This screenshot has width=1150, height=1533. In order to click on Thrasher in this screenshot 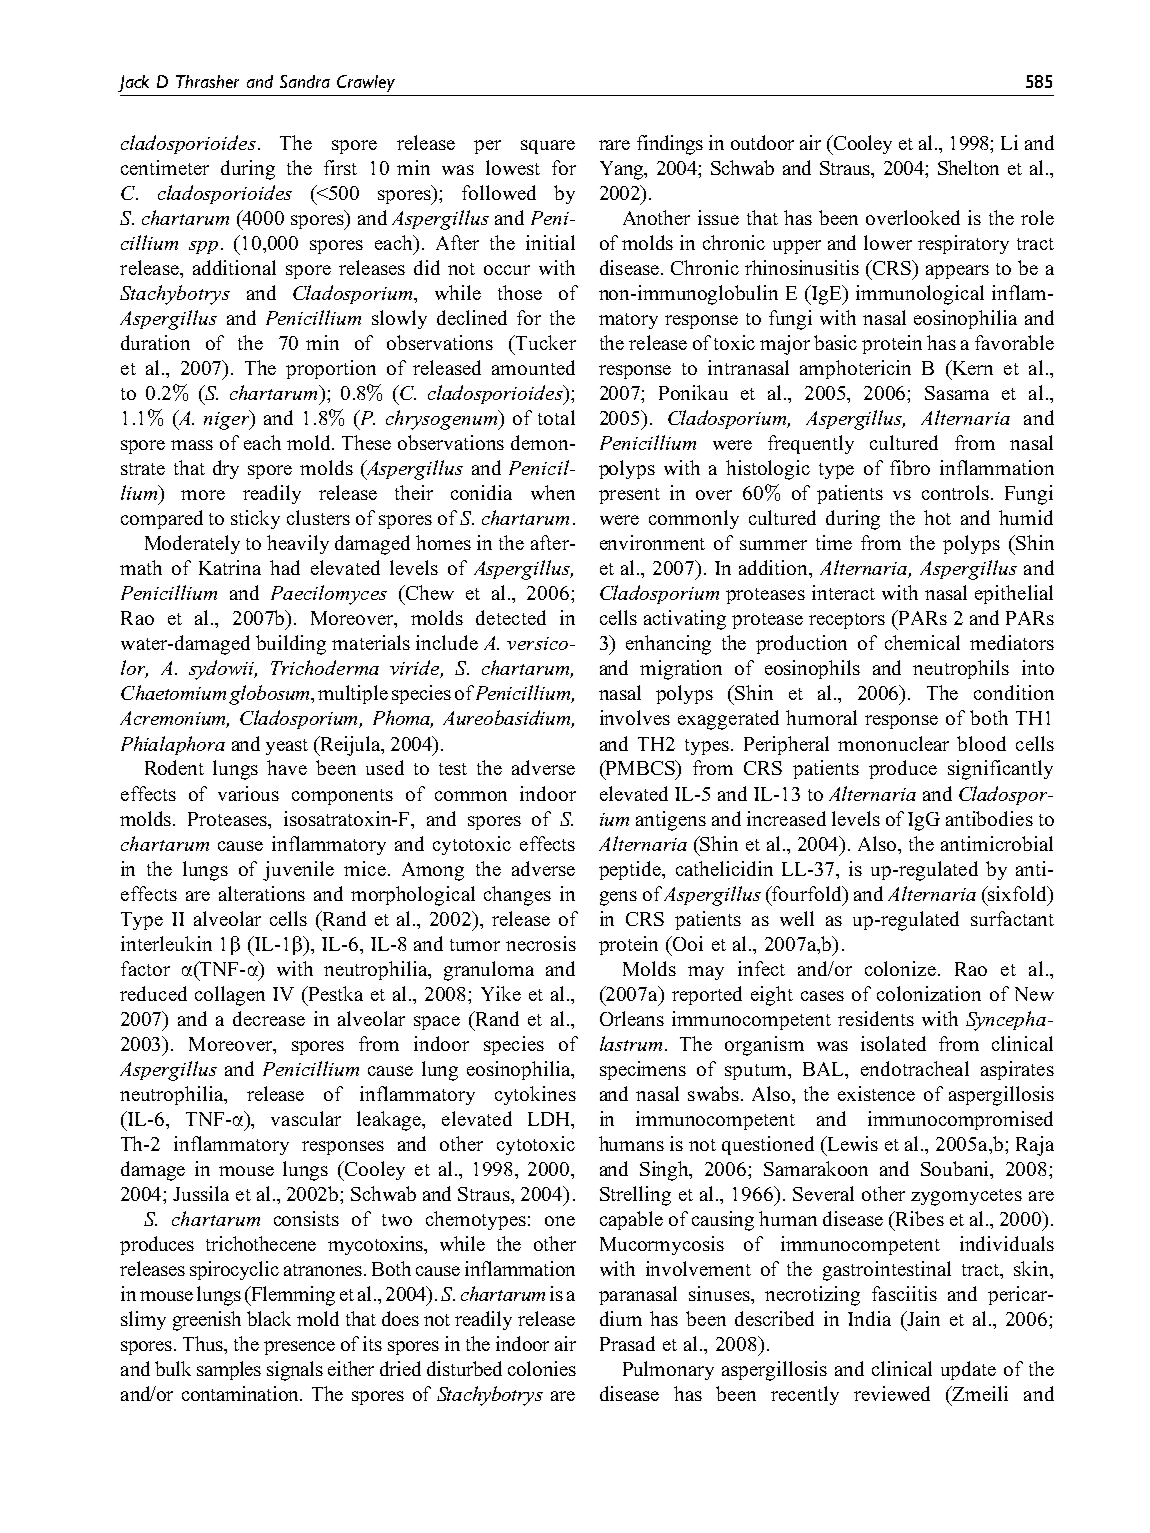, I will do `click(207, 81)`.
